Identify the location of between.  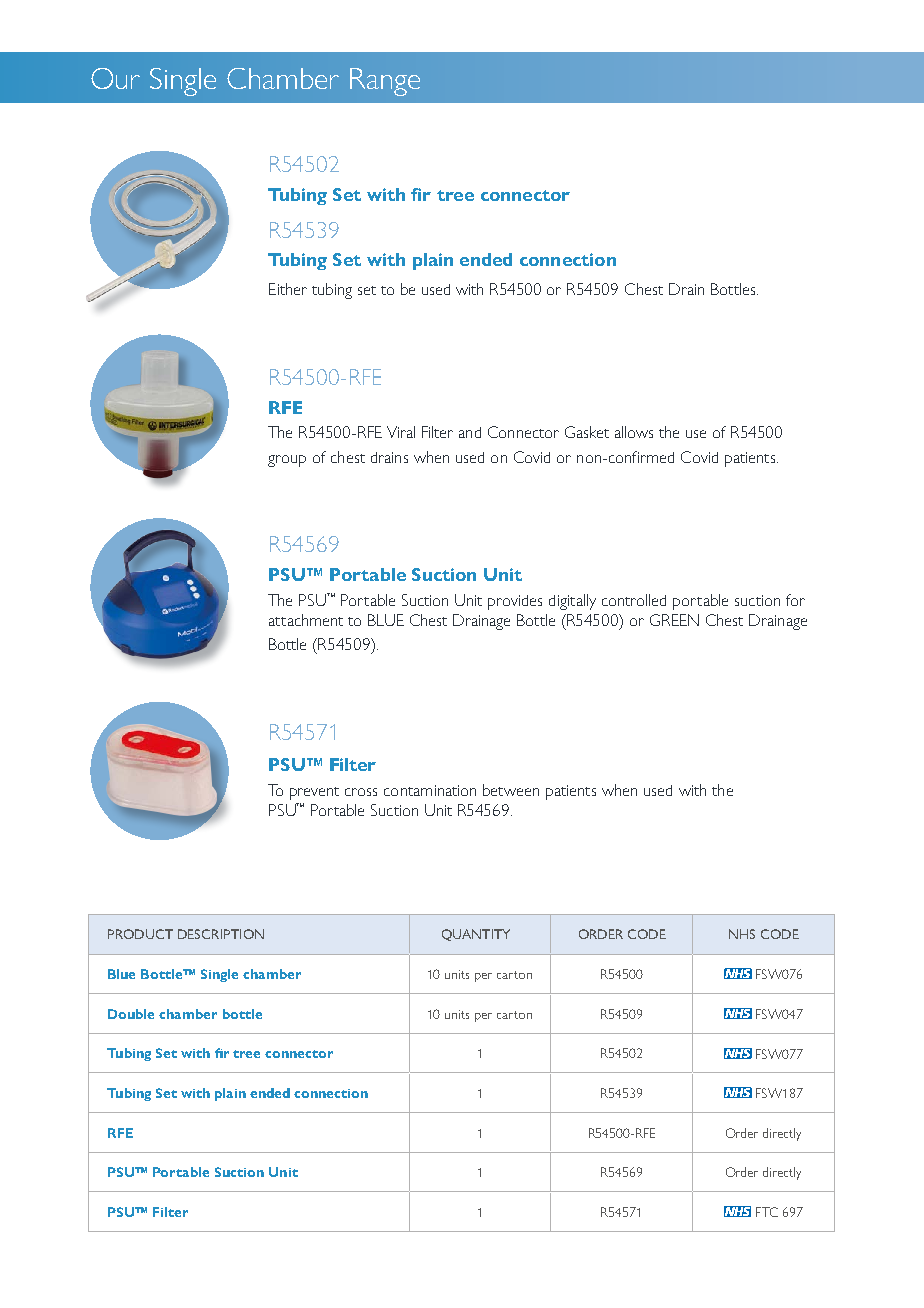
(511, 790).
